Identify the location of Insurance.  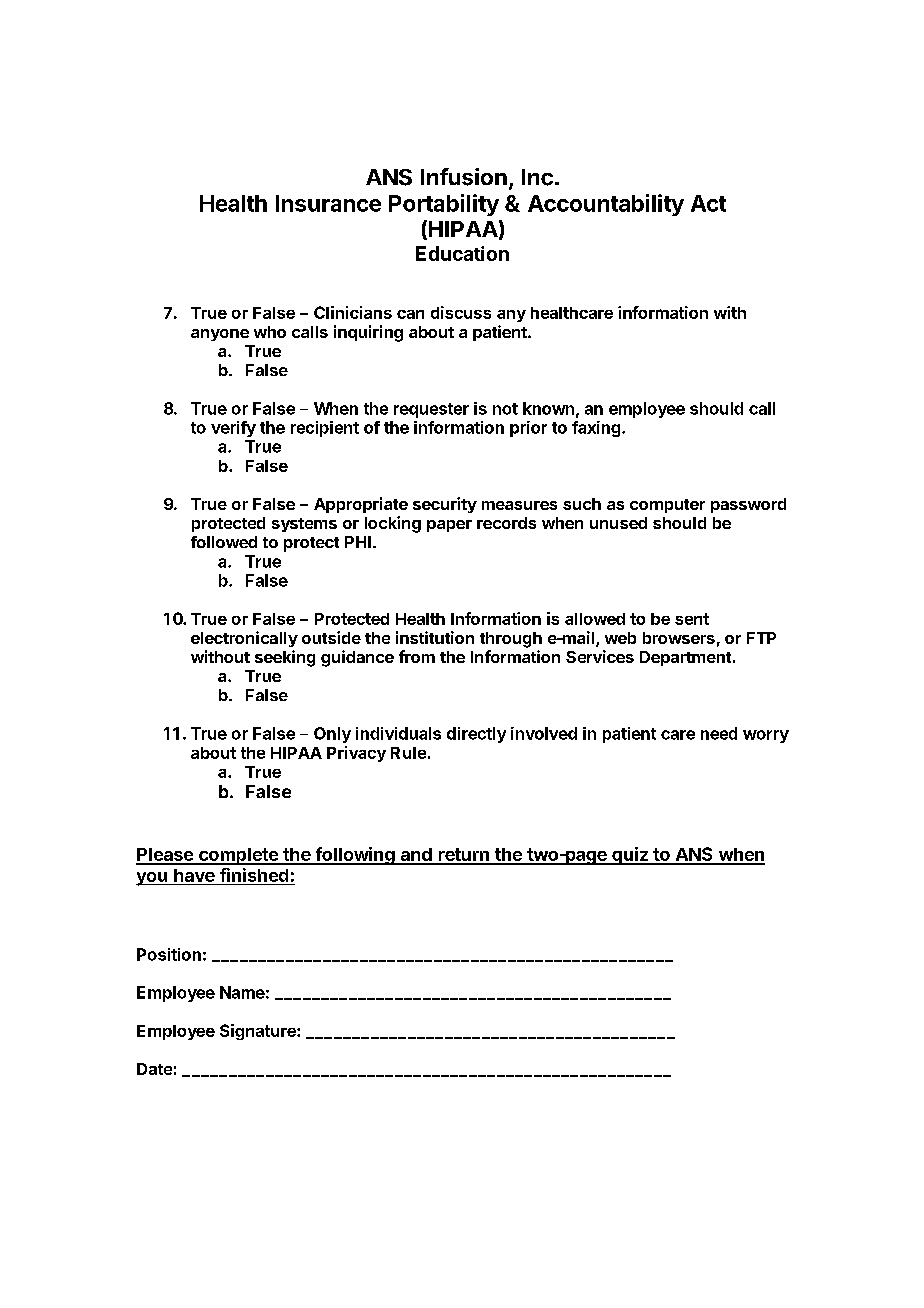
(328, 203).
